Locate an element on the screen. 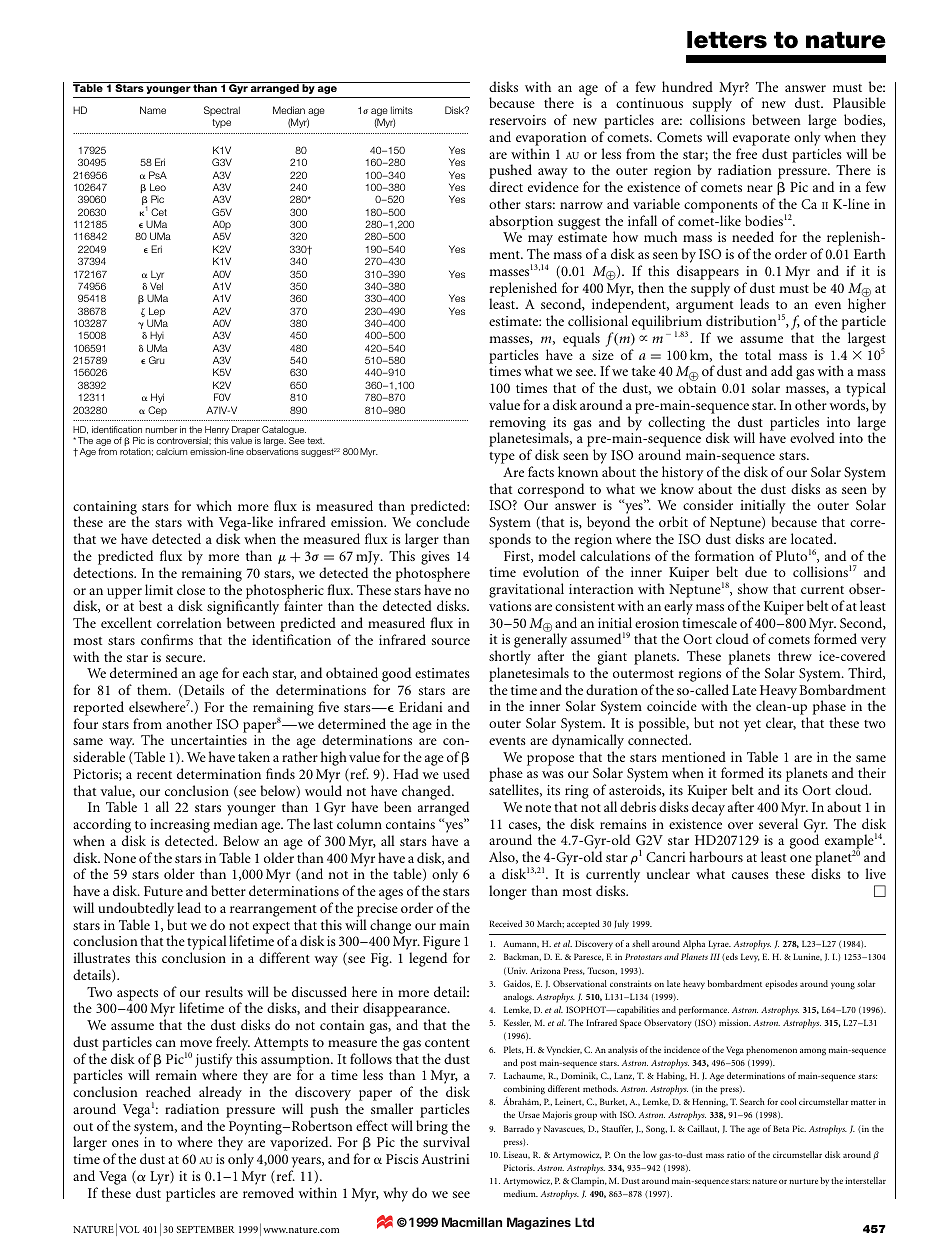  Future is located at coordinates (163, 891).
